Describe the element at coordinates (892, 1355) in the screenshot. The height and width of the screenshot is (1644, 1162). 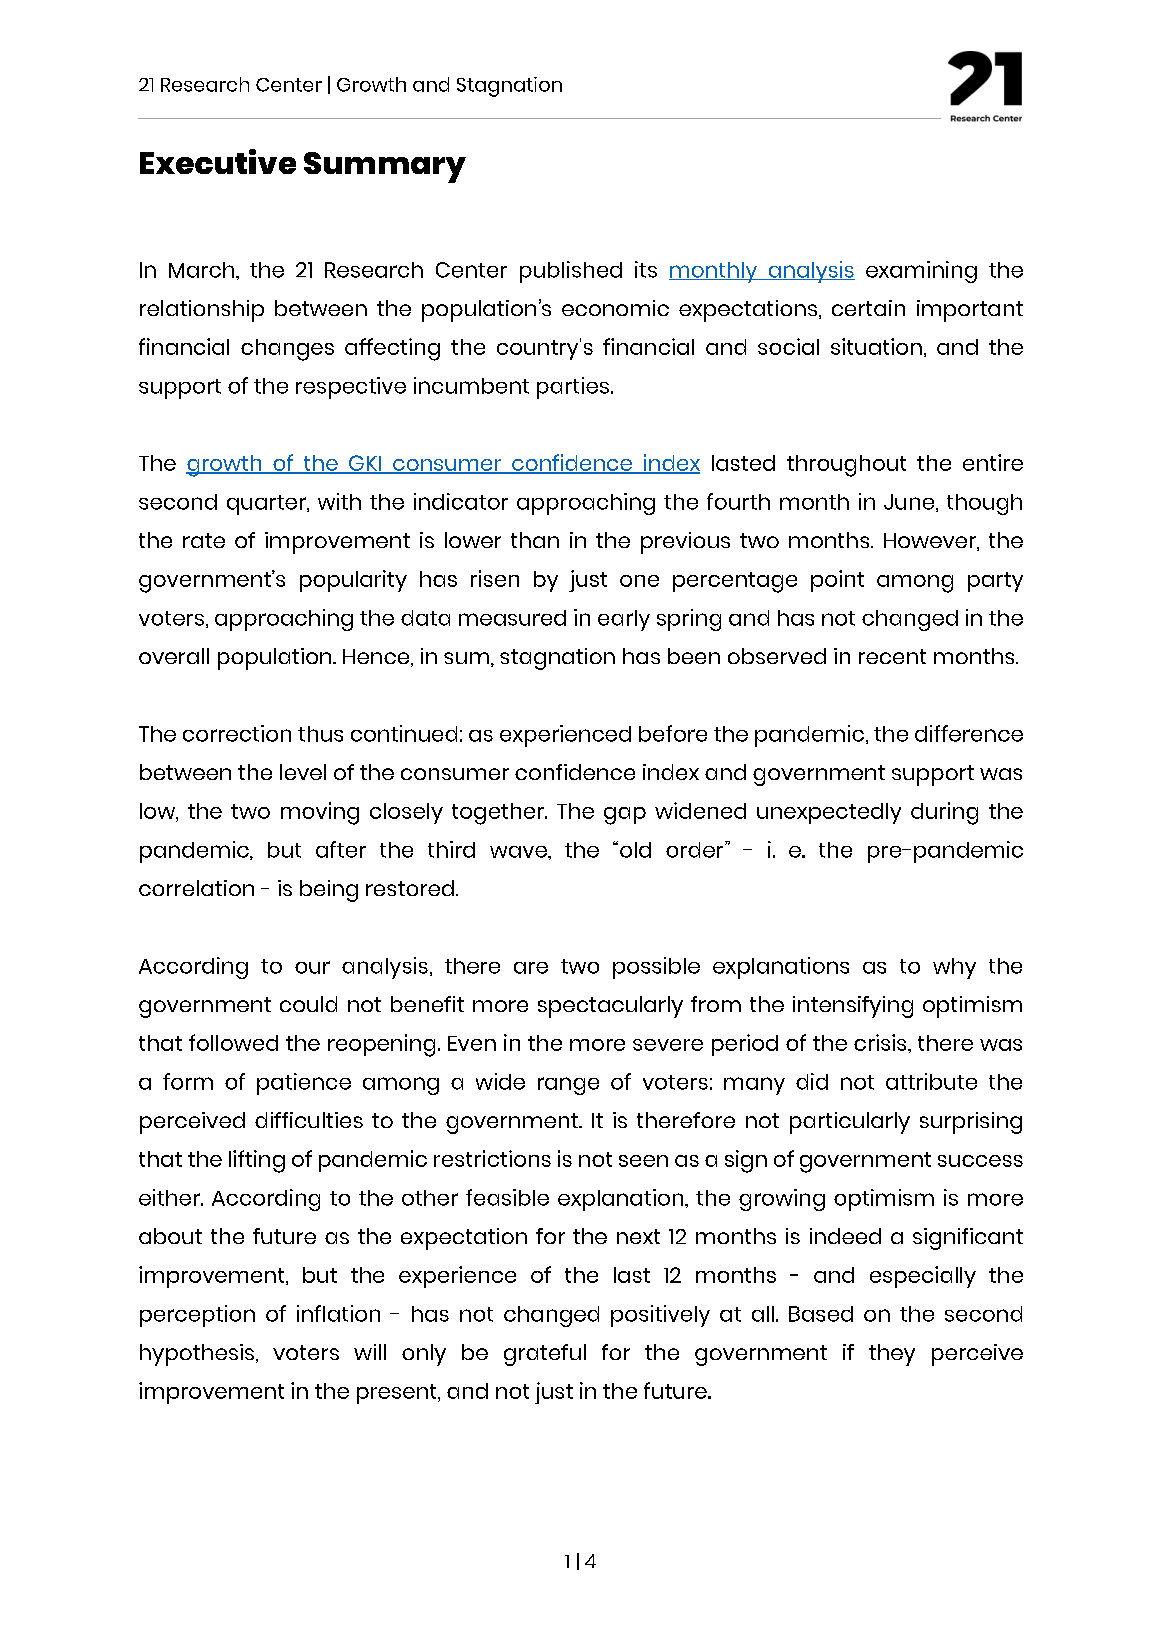
I see `they` at that location.
